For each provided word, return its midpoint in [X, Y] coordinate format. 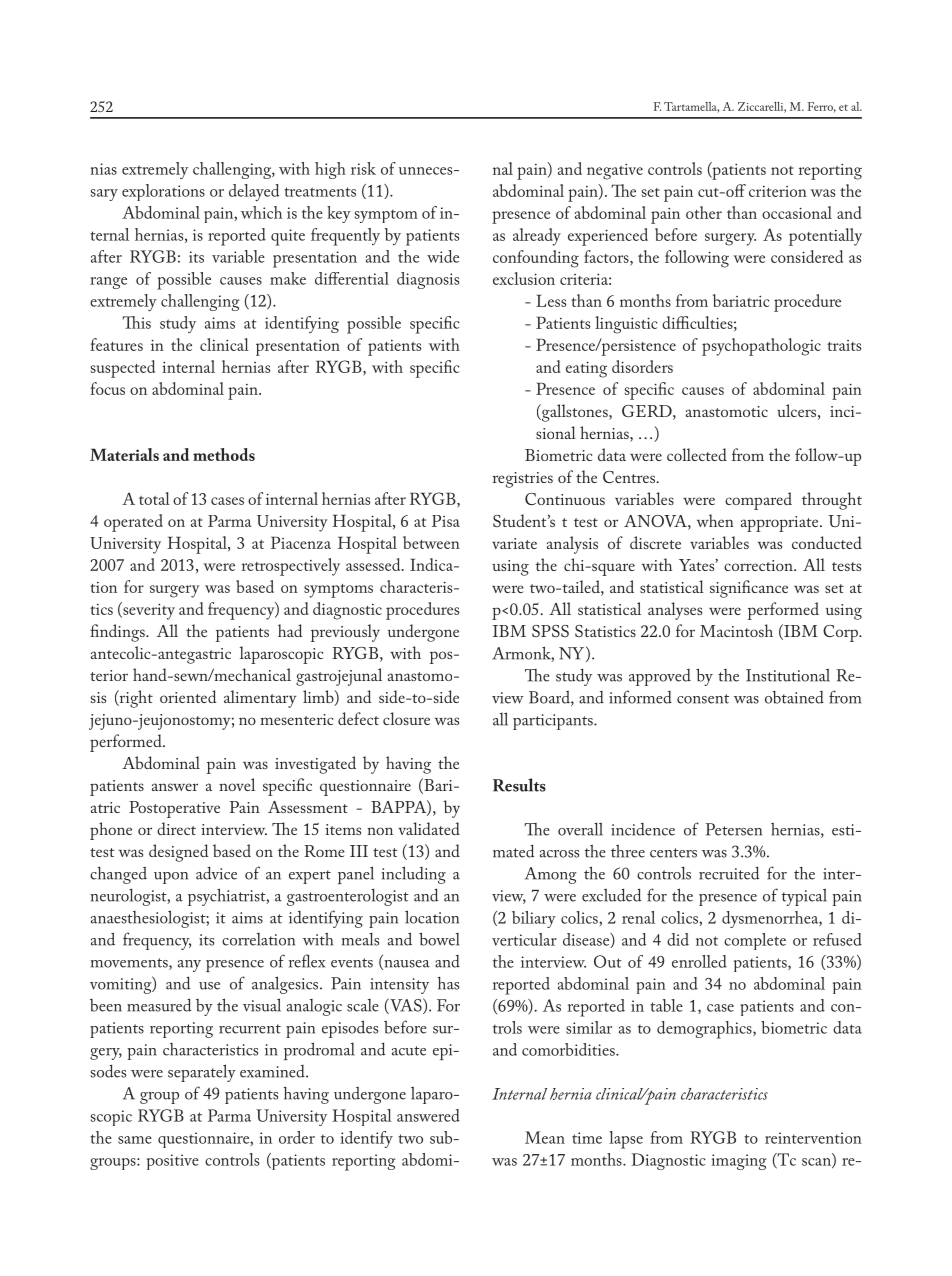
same [135, 1140]
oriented [188, 696]
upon [171, 878]
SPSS [550, 631]
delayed [254, 192]
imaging [738, 1162]
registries [523, 480]
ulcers [796, 410]
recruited [729, 873]
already [537, 237]
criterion [778, 191]
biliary [534, 919]
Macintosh [736, 630]
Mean [545, 1137]
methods [224, 454]
